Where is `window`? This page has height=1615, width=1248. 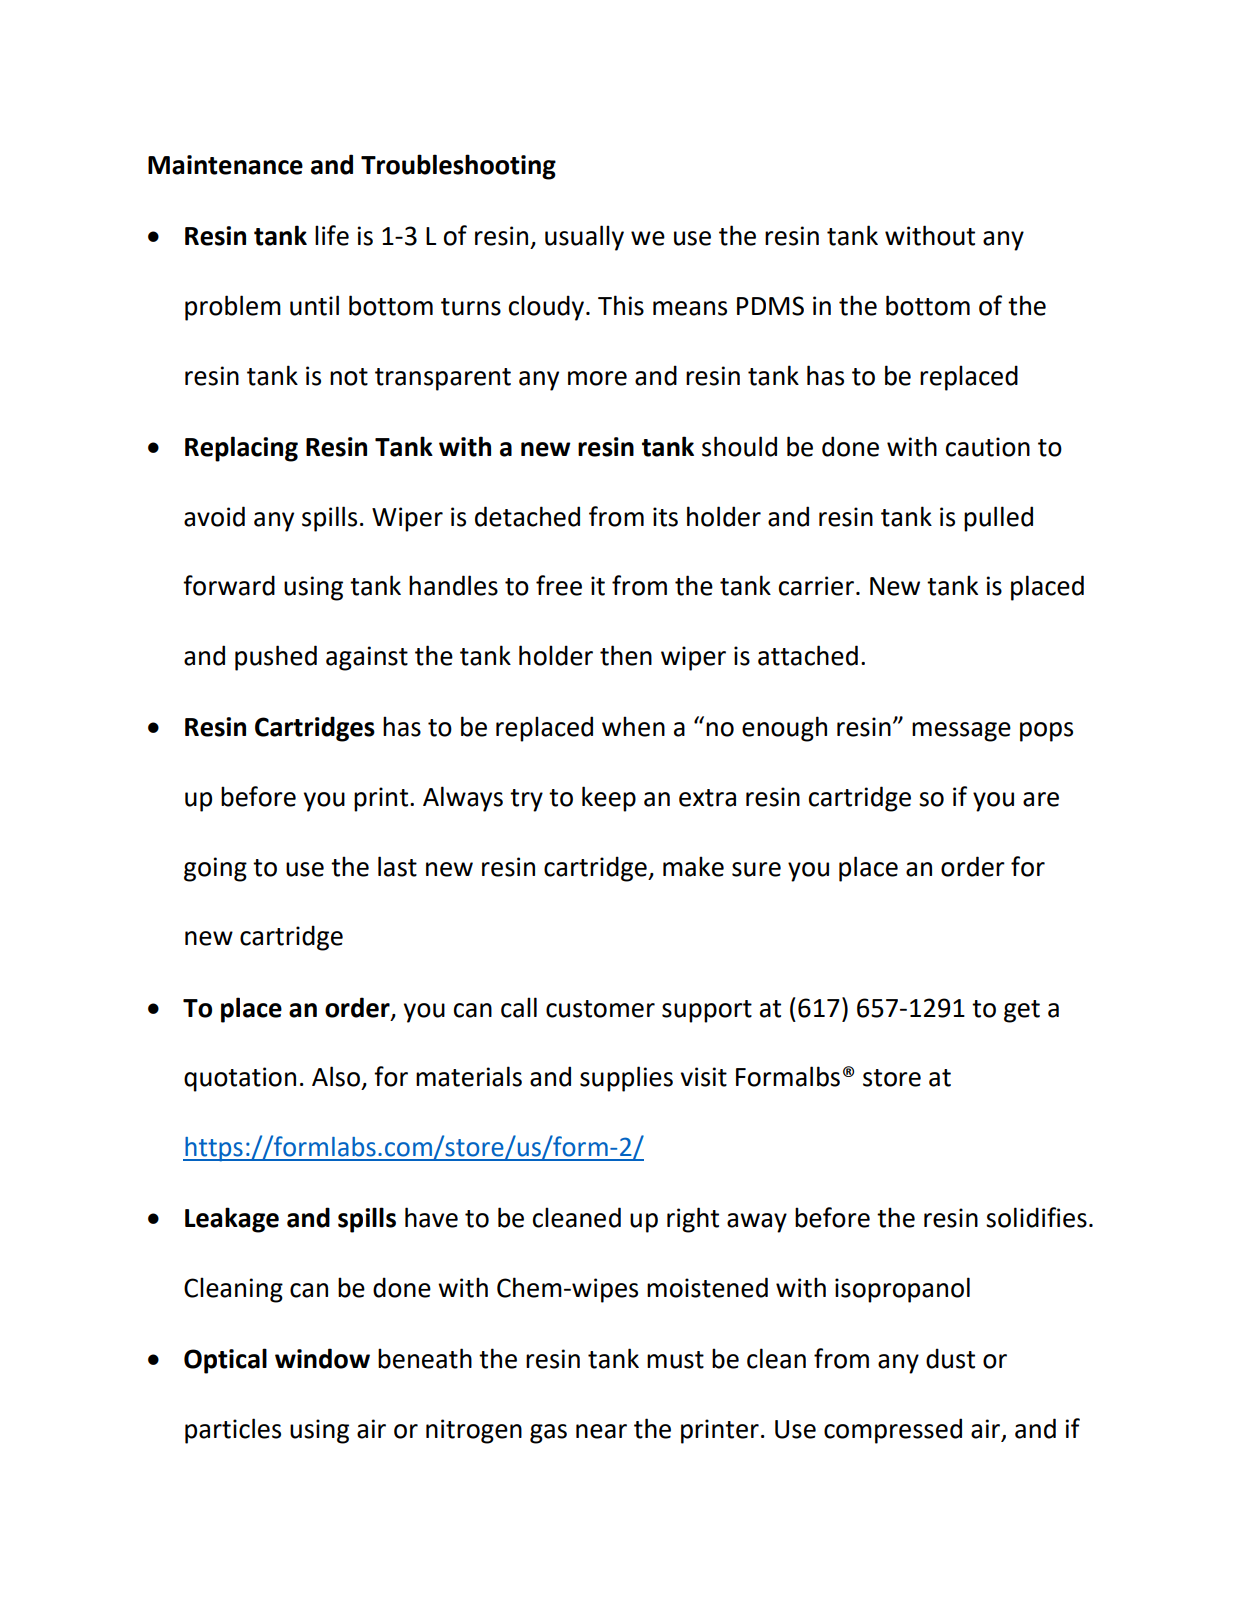
window is located at coordinates (322, 1358).
